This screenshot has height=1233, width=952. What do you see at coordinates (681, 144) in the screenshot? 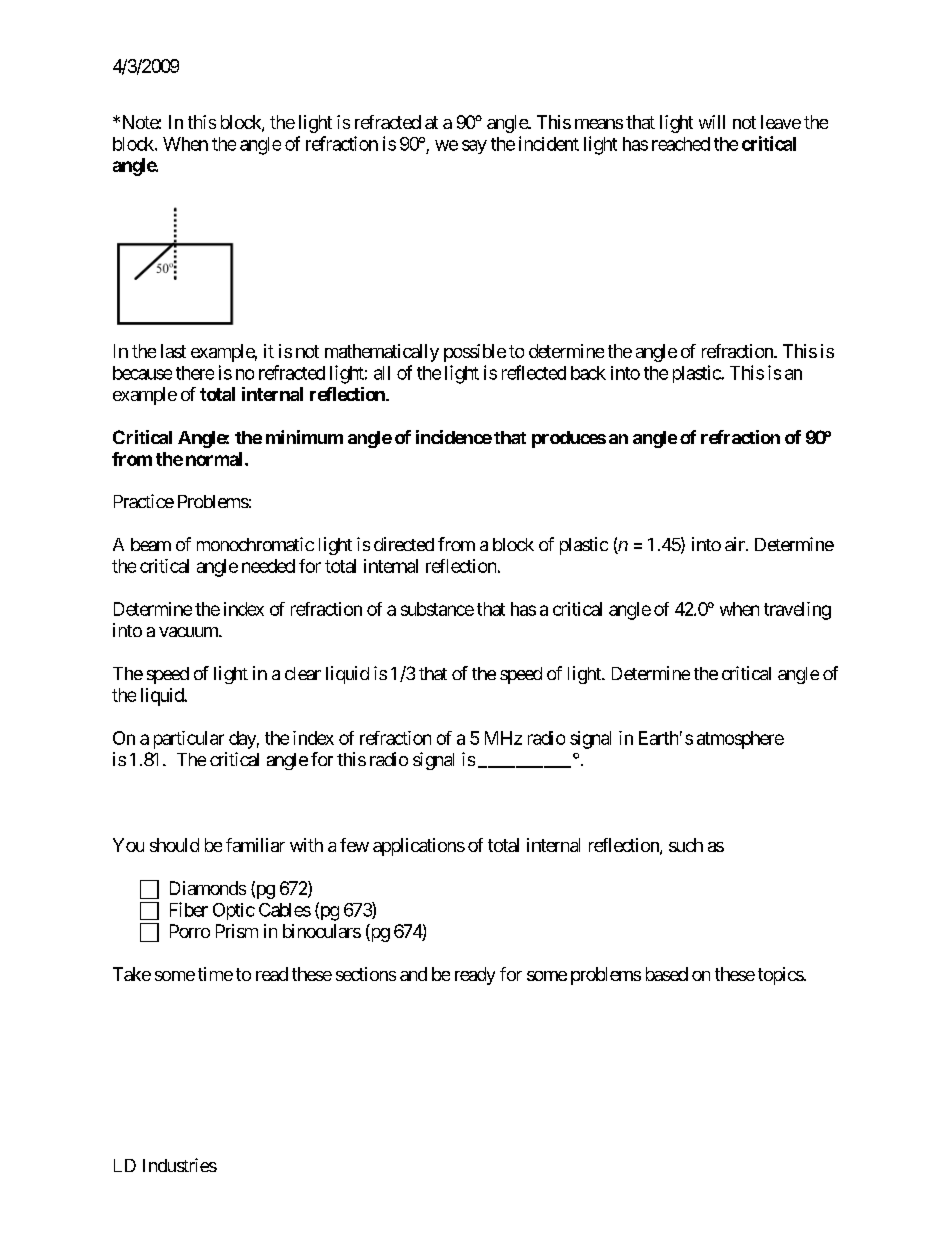
I see `reached` at bounding box center [681, 144].
